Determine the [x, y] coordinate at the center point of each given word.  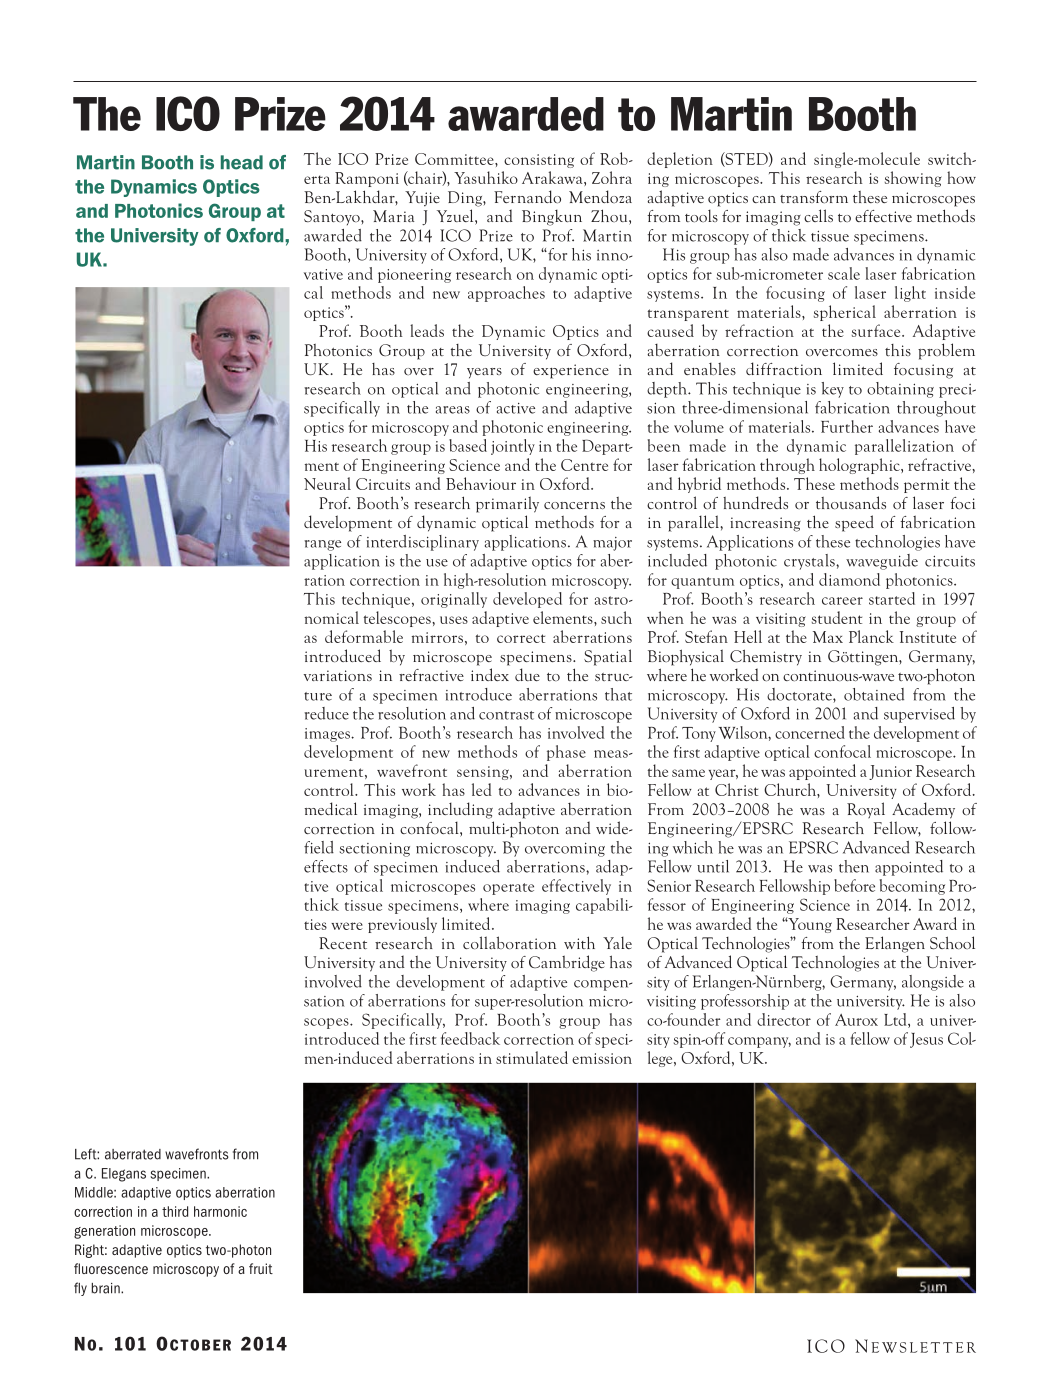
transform [814, 197]
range [322, 545]
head [242, 162]
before [854, 885]
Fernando [527, 196]
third [175, 1211]
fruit [261, 1268]
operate [508, 889]
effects [326, 866]
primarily [507, 504]
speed [854, 523]
